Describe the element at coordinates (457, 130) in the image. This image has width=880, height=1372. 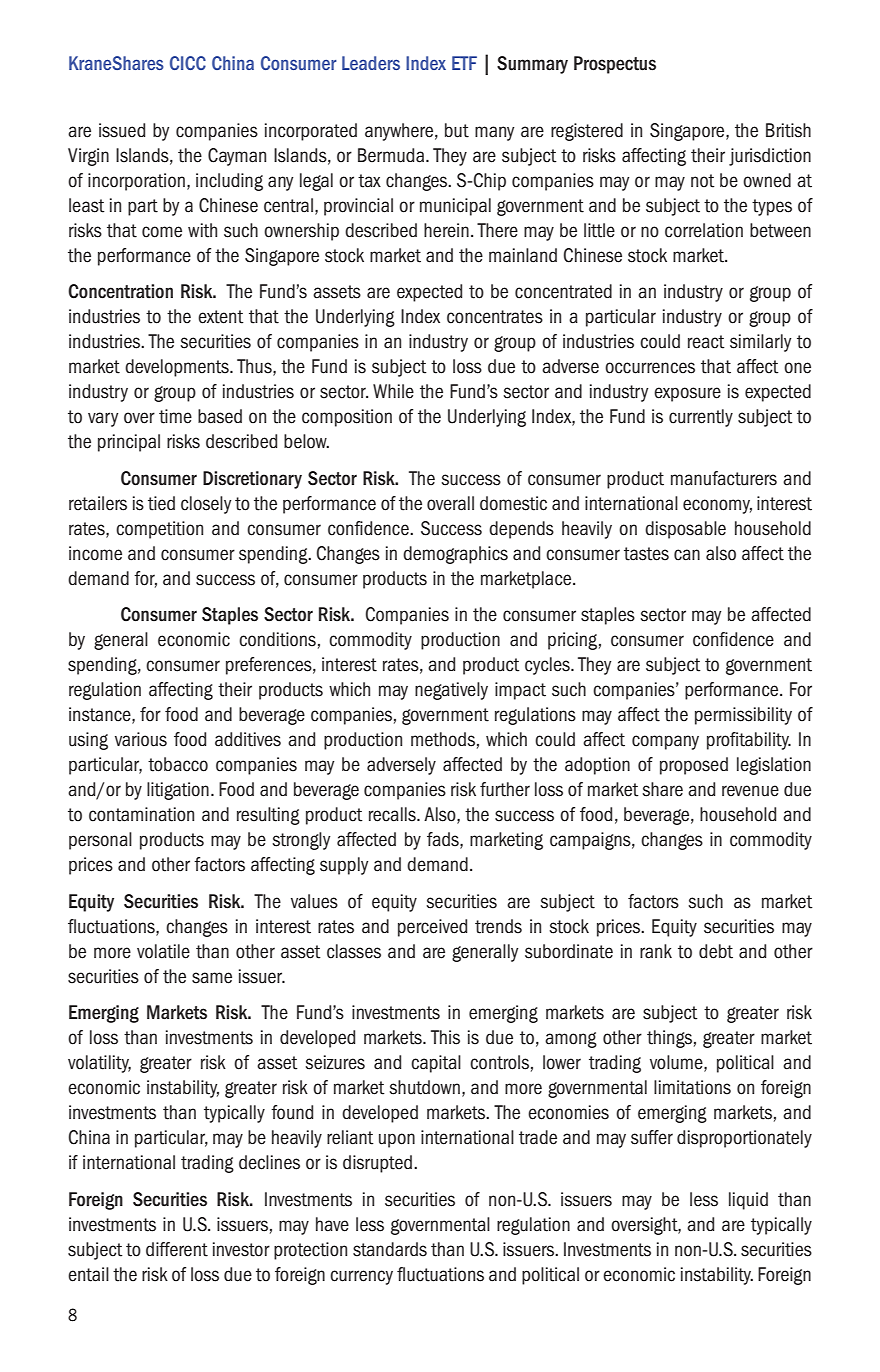
I see `but` at that location.
